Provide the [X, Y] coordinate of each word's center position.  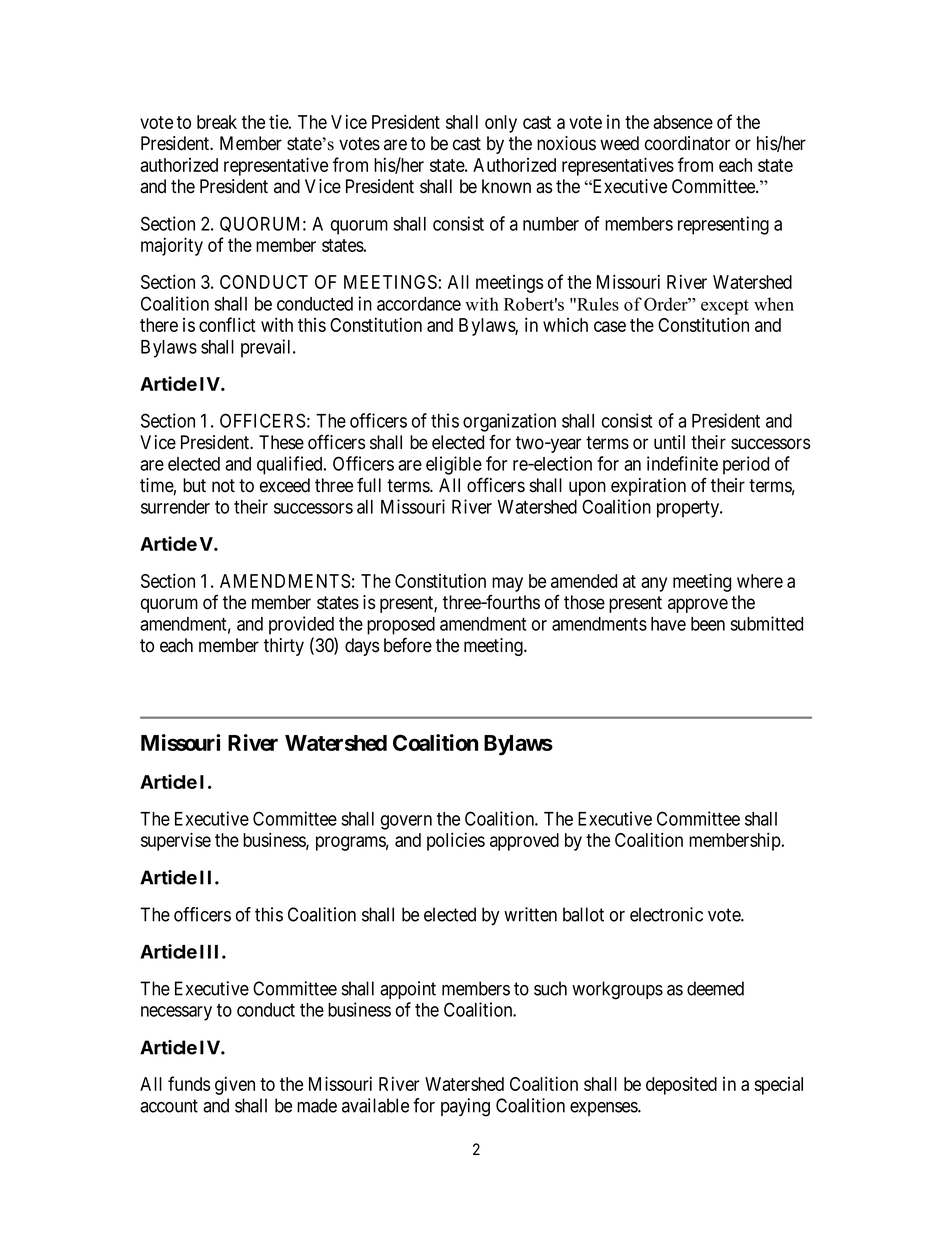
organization [509, 422]
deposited [681, 1085]
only [501, 124]
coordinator [687, 143]
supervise [176, 841]
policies [456, 841]
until [669, 442]
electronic [666, 914]
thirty [284, 647]
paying [465, 1107]
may [507, 584]
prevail [267, 348]
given [235, 1085]
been [708, 624]
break [217, 122]
